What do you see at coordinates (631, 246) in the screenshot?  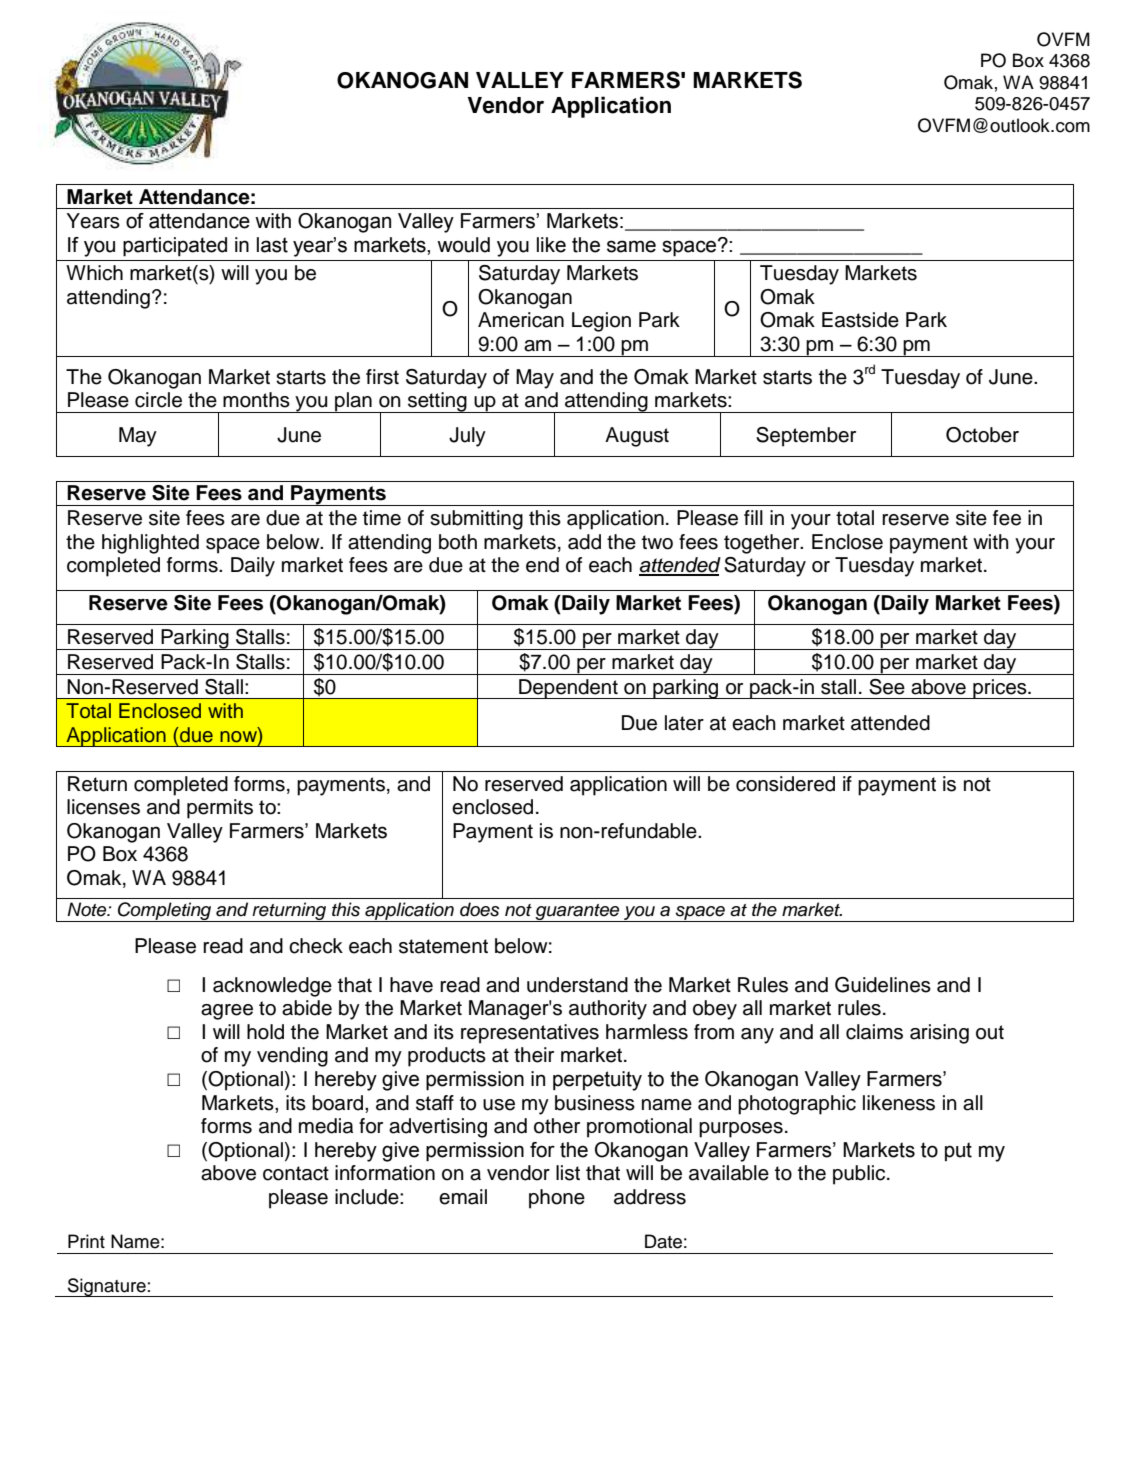 I see `same` at bounding box center [631, 246].
